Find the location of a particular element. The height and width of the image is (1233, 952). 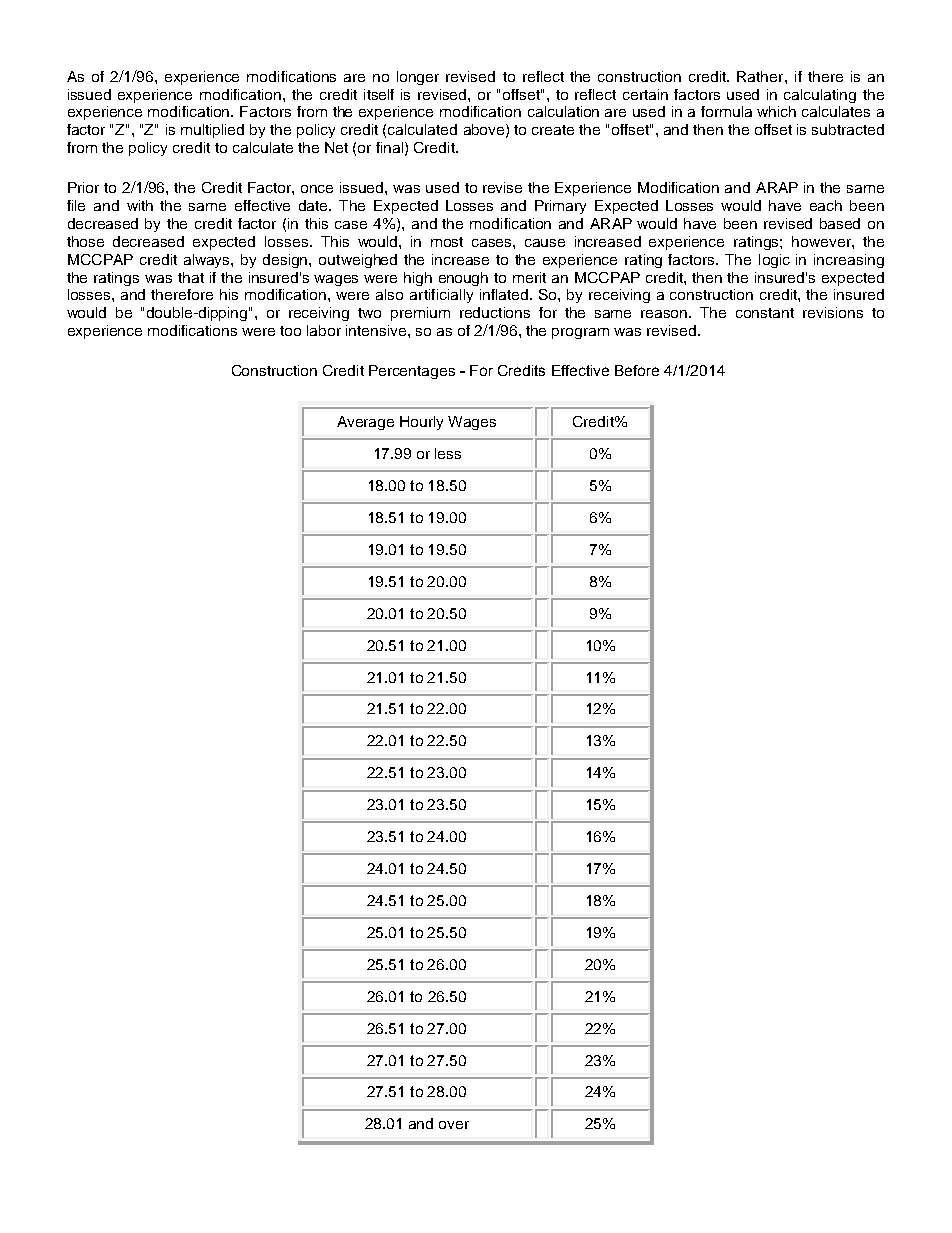

constant is located at coordinates (765, 313).
